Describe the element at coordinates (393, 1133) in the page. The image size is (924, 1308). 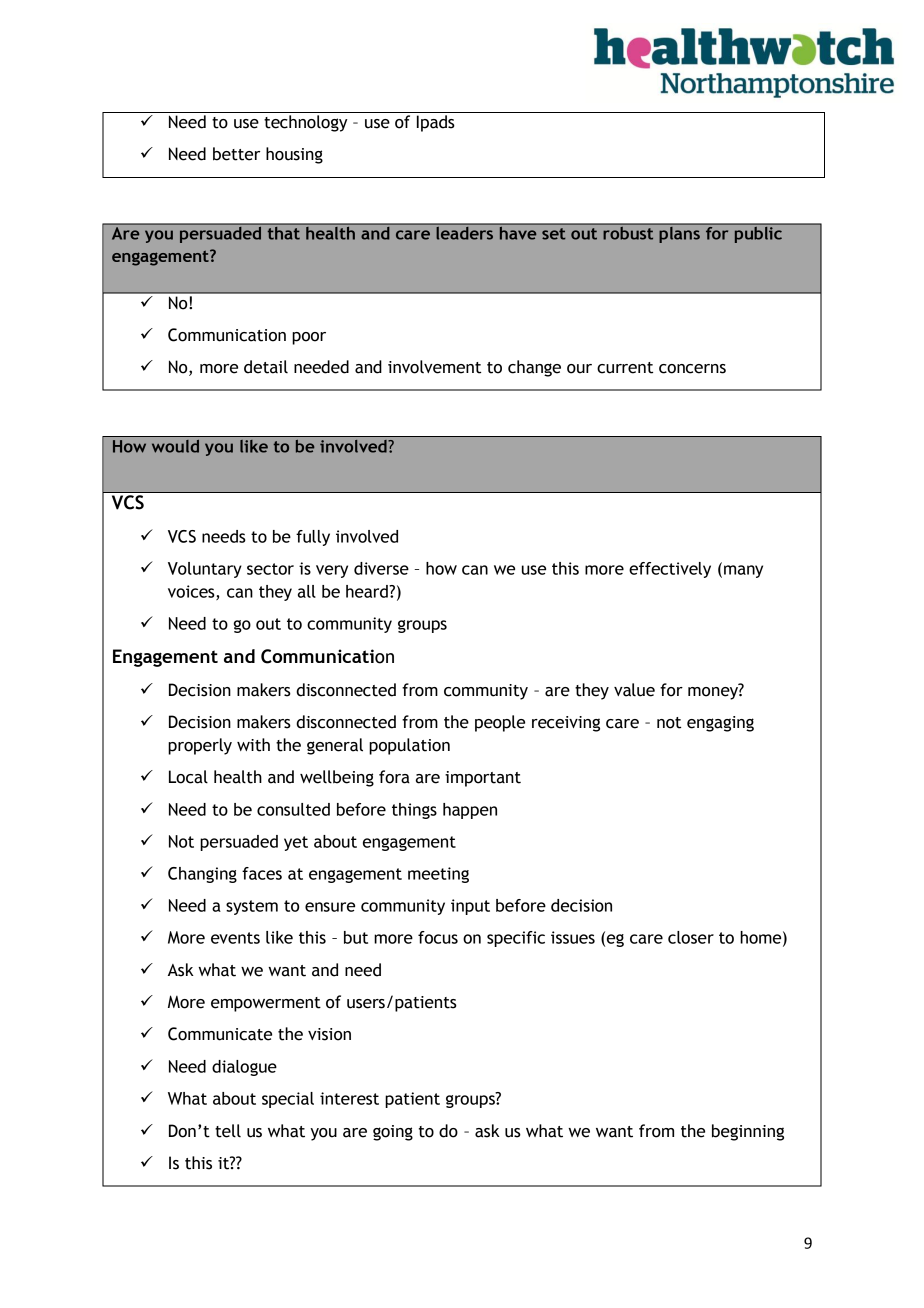
I see `going` at that location.
